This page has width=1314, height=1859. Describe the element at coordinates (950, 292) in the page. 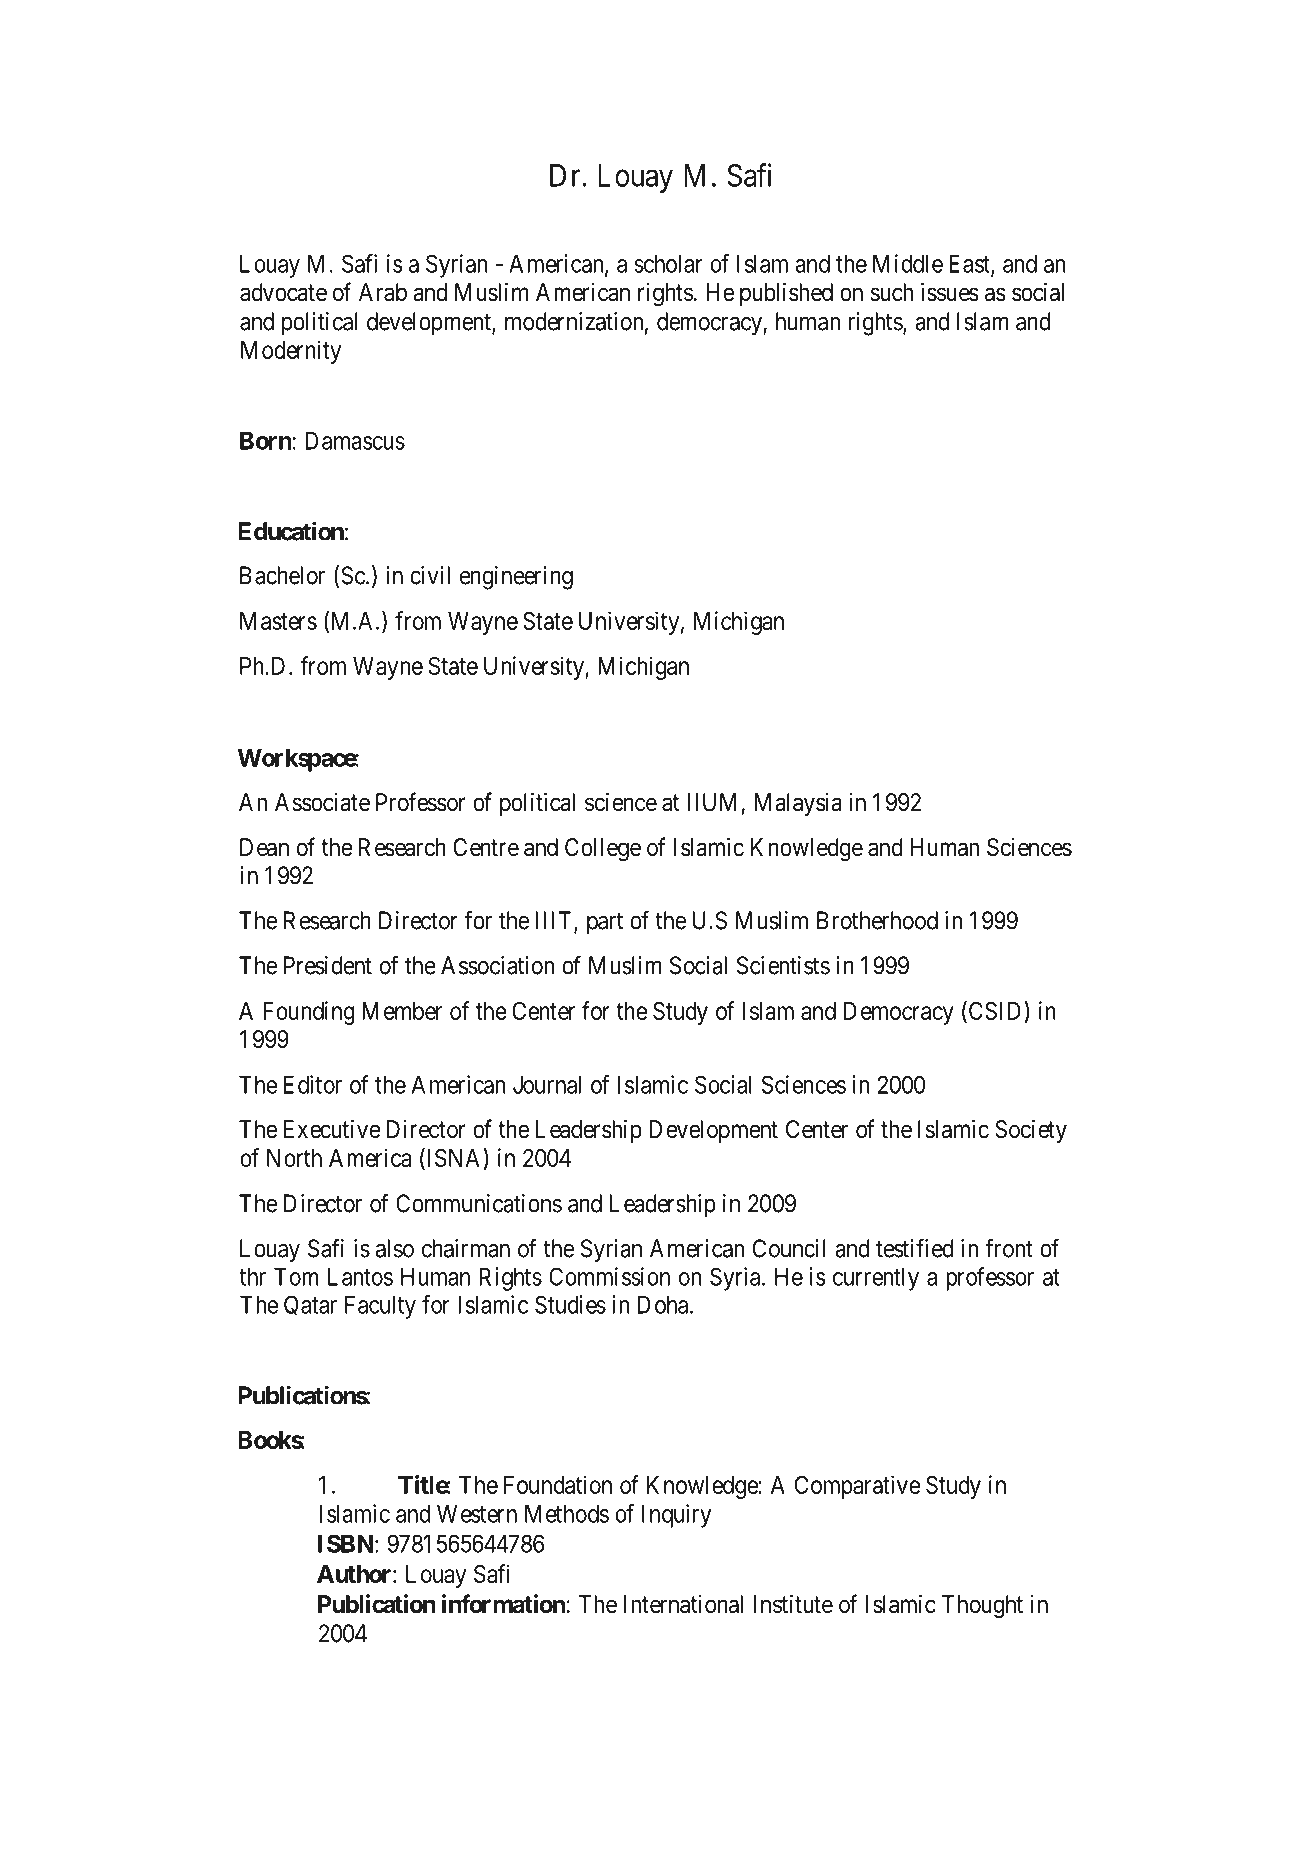

I see `issues` at that location.
